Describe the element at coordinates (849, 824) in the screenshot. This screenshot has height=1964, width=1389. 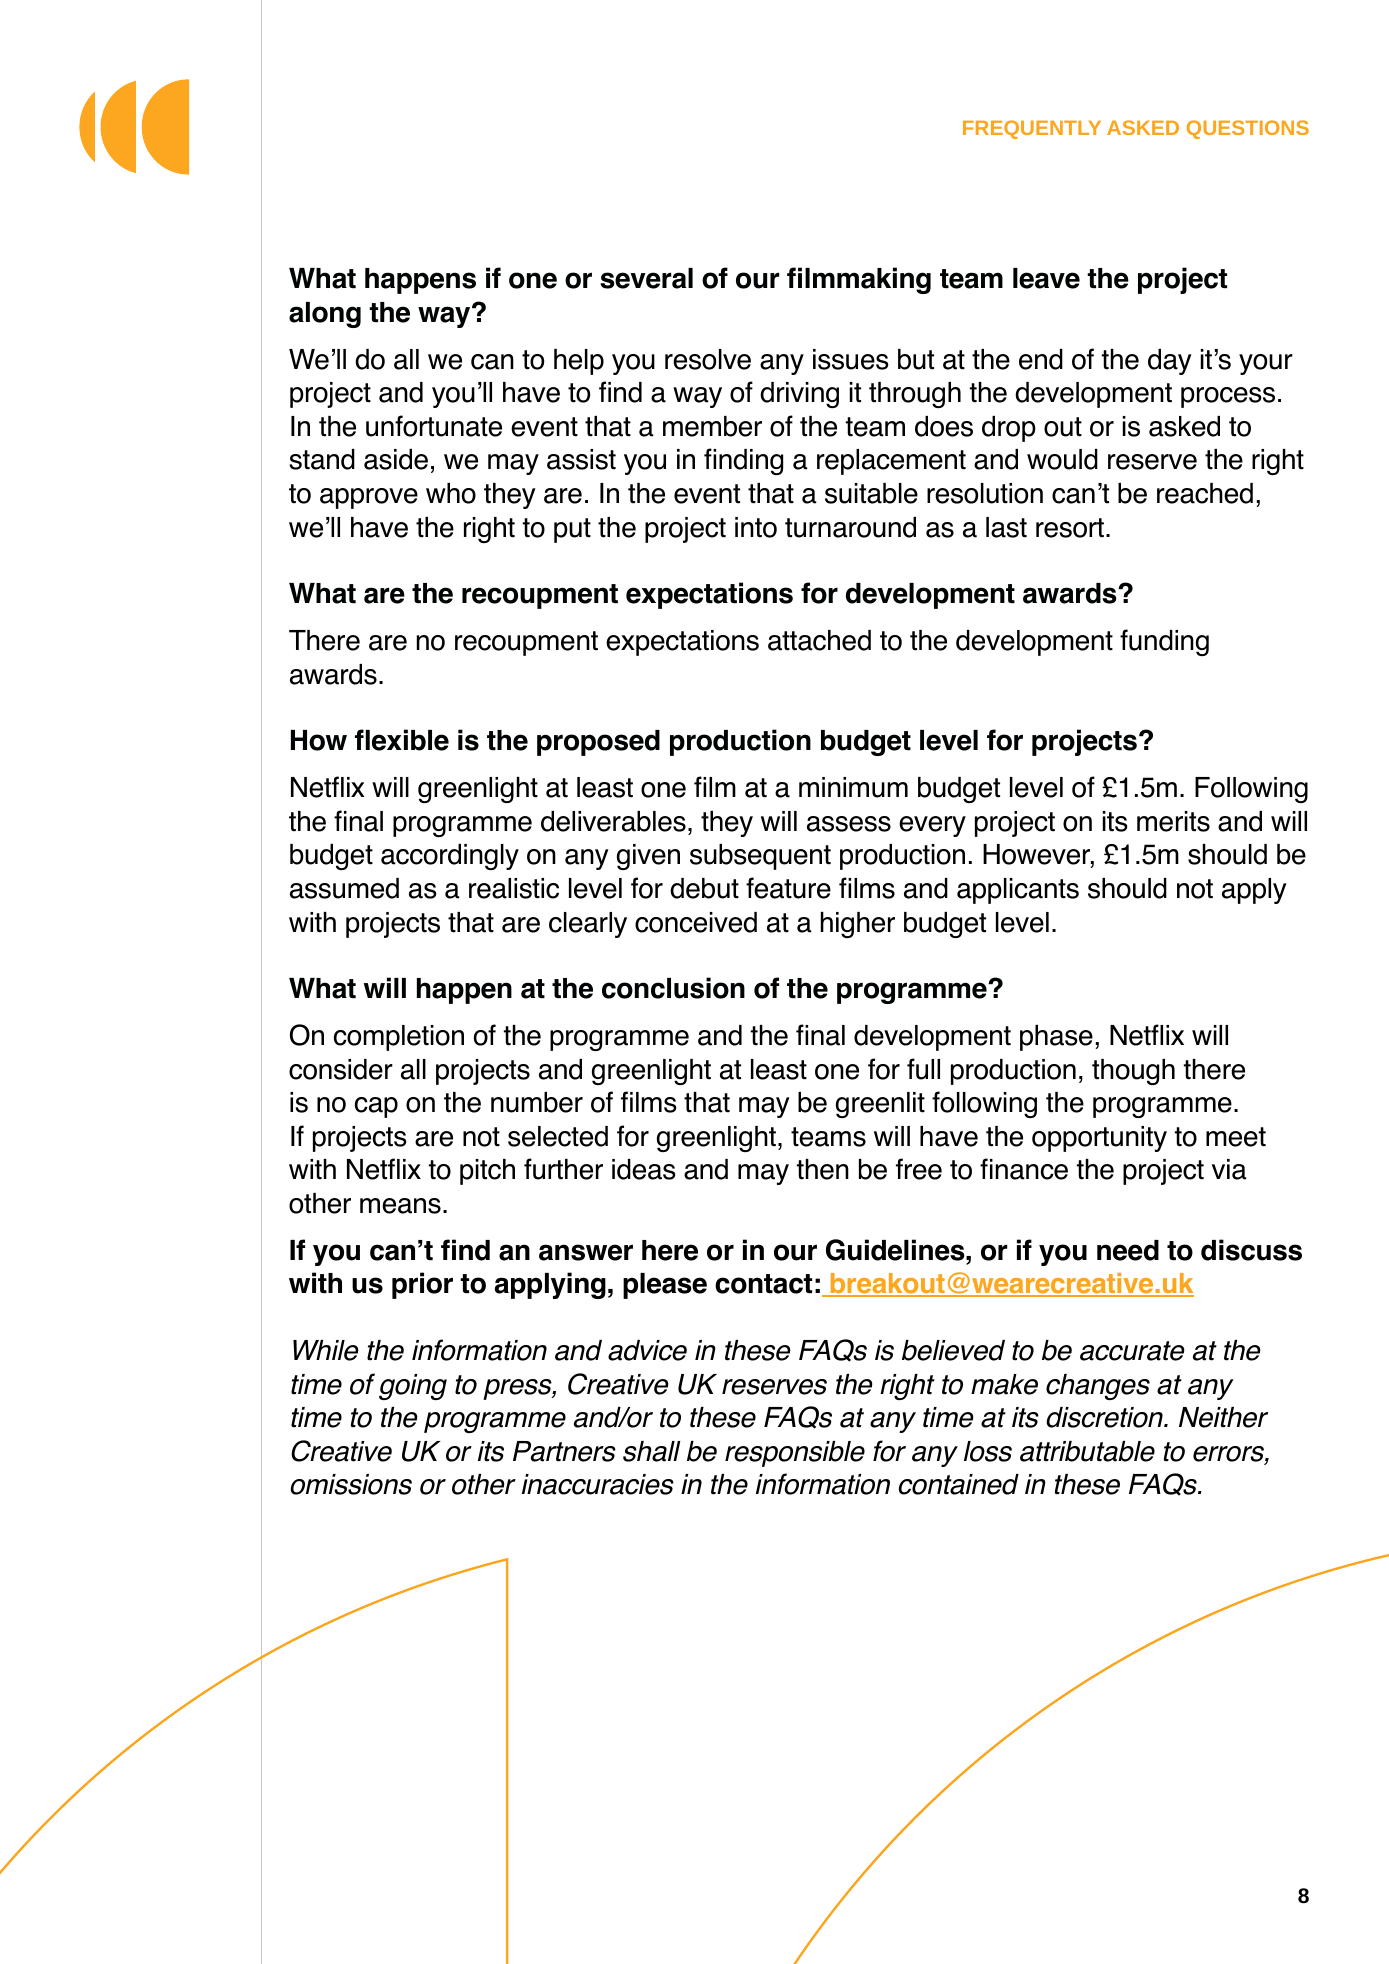
I see `assess` at that location.
